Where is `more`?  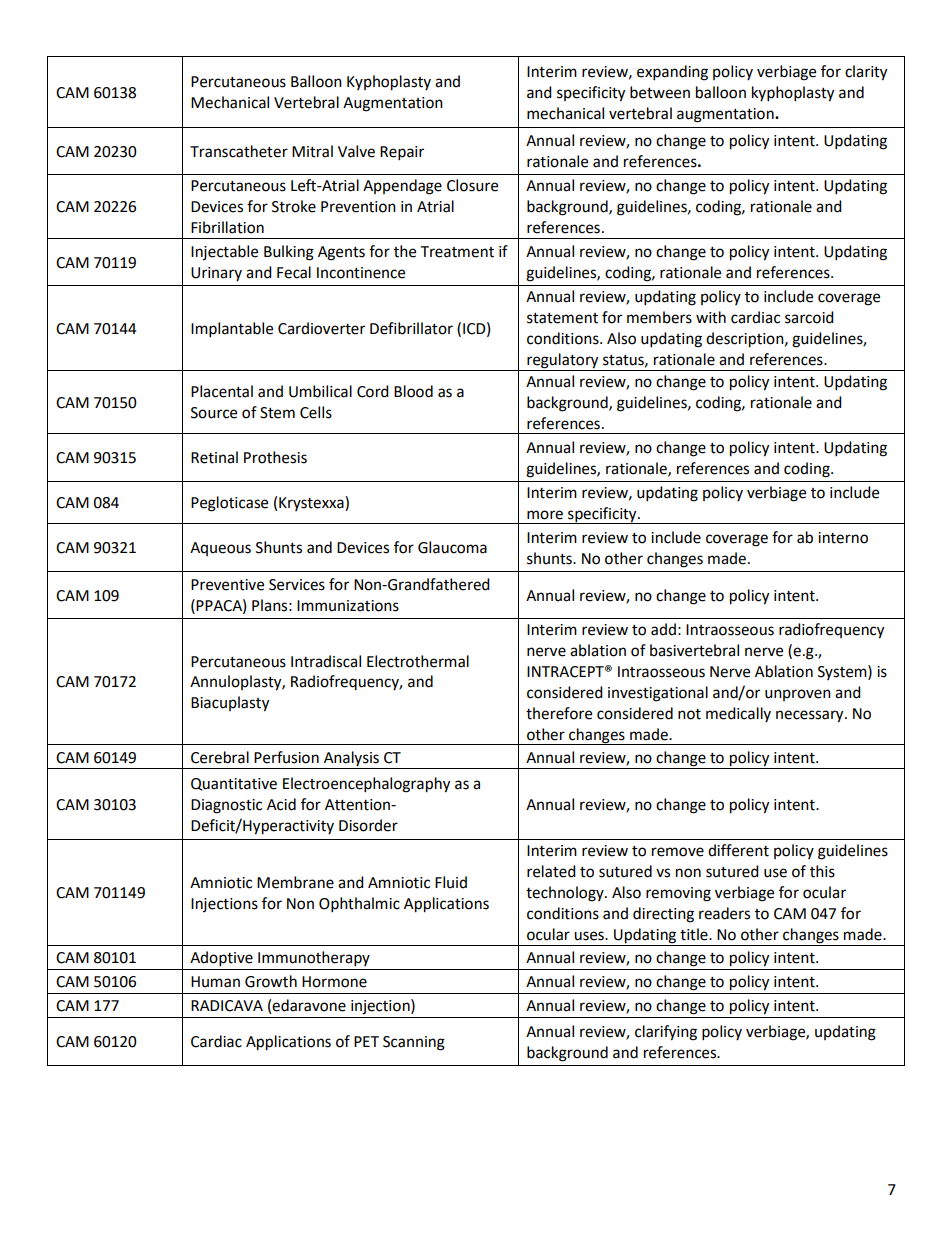 more is located at coordinates (545, 515).
